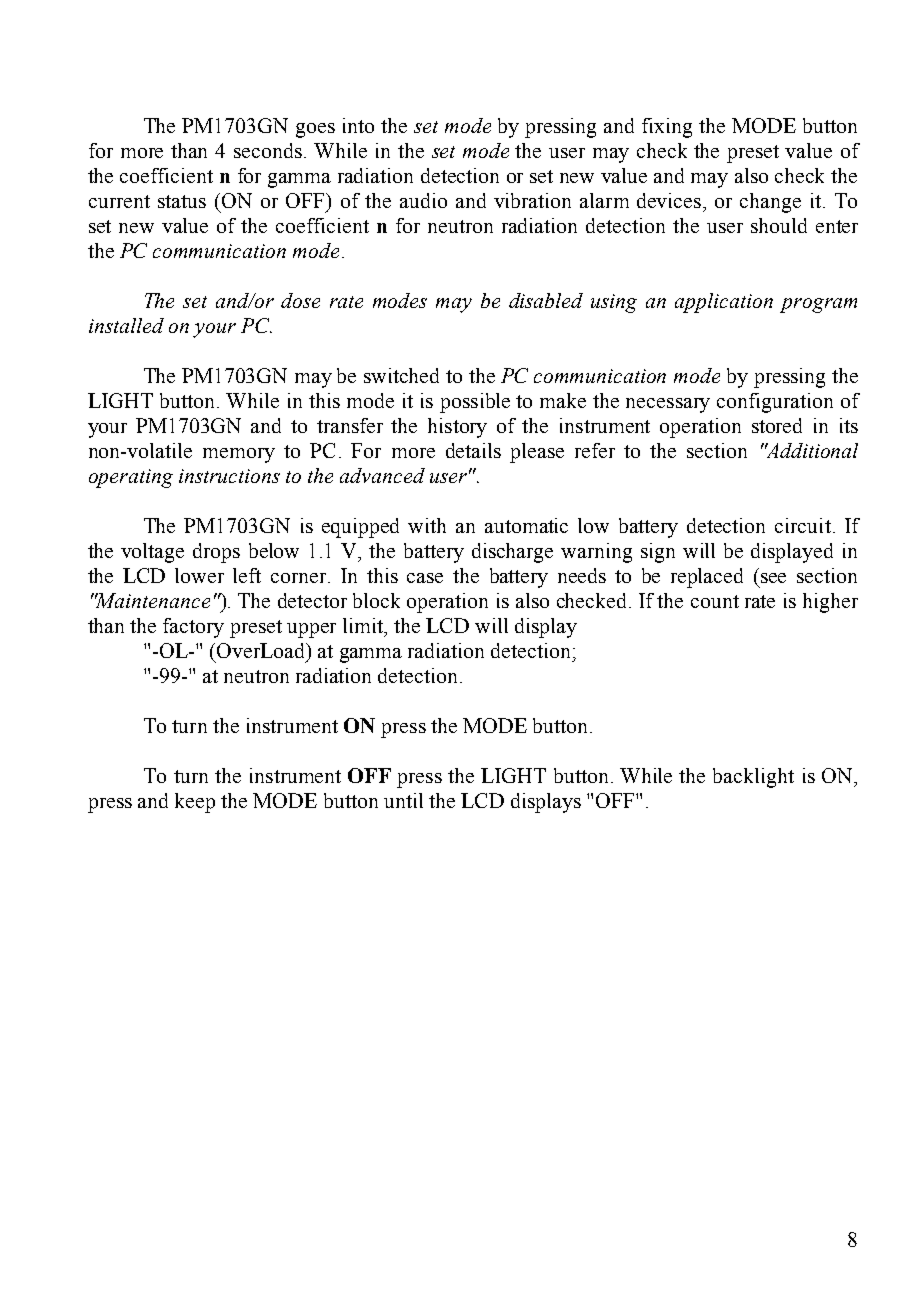  Describe the element at coordinates (667, 128) in the document. I see `fixing` at that location.
